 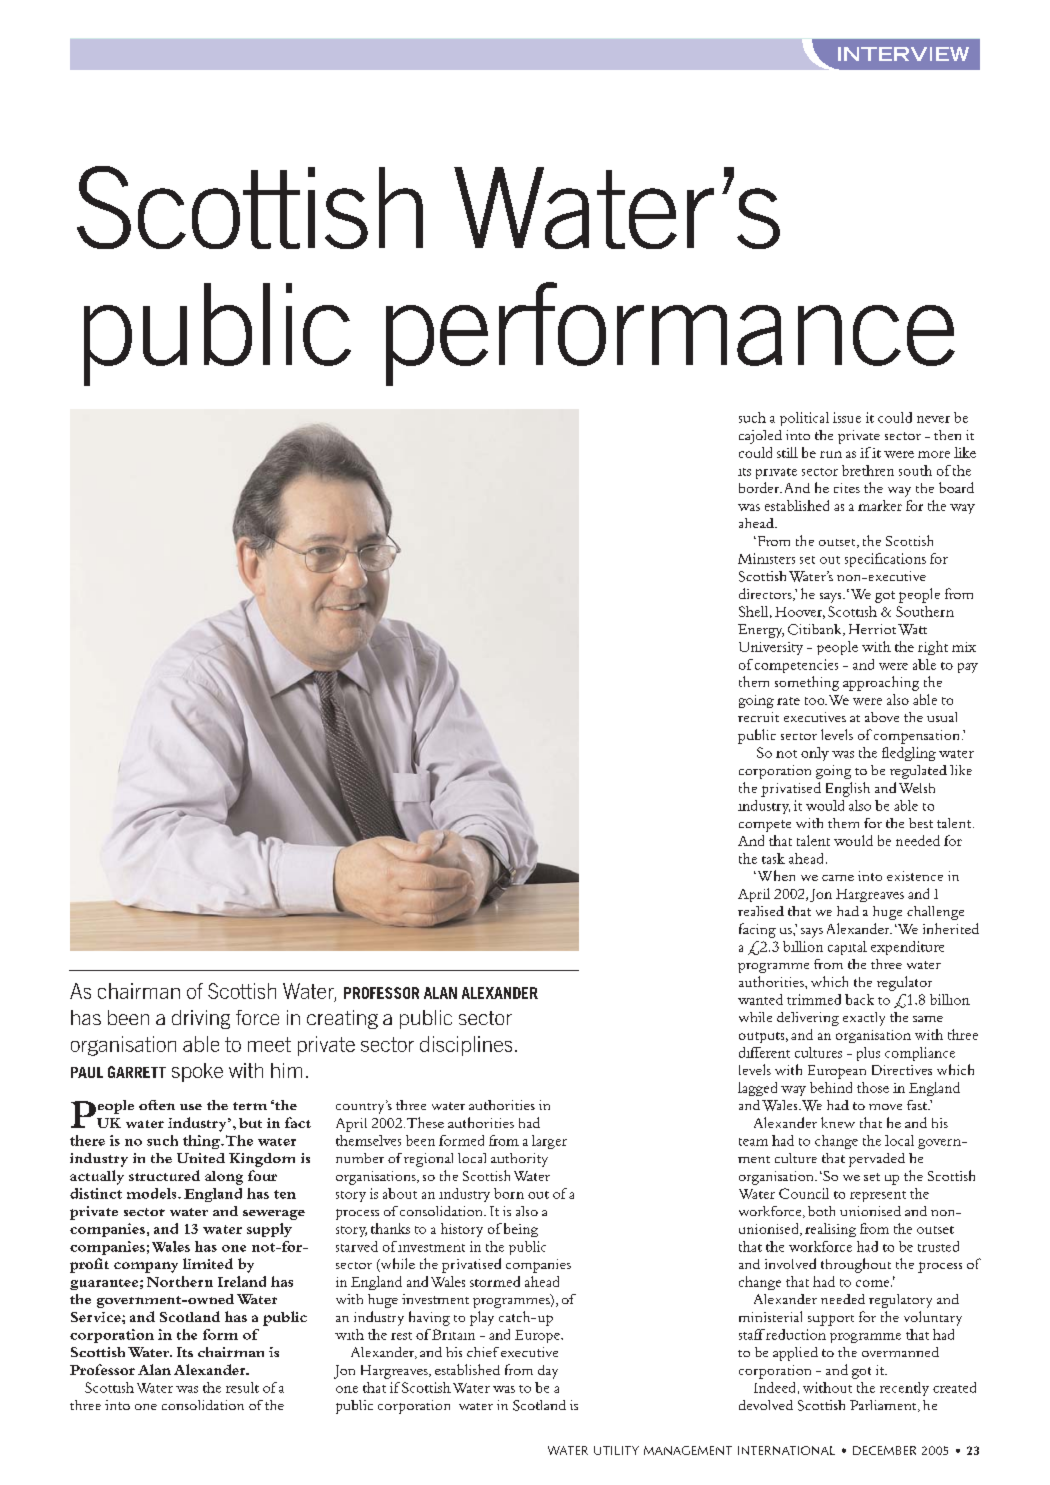 What do you see at coordinates (847, 948) in the image?
I see `capital` at bounding box center [847, 948].
